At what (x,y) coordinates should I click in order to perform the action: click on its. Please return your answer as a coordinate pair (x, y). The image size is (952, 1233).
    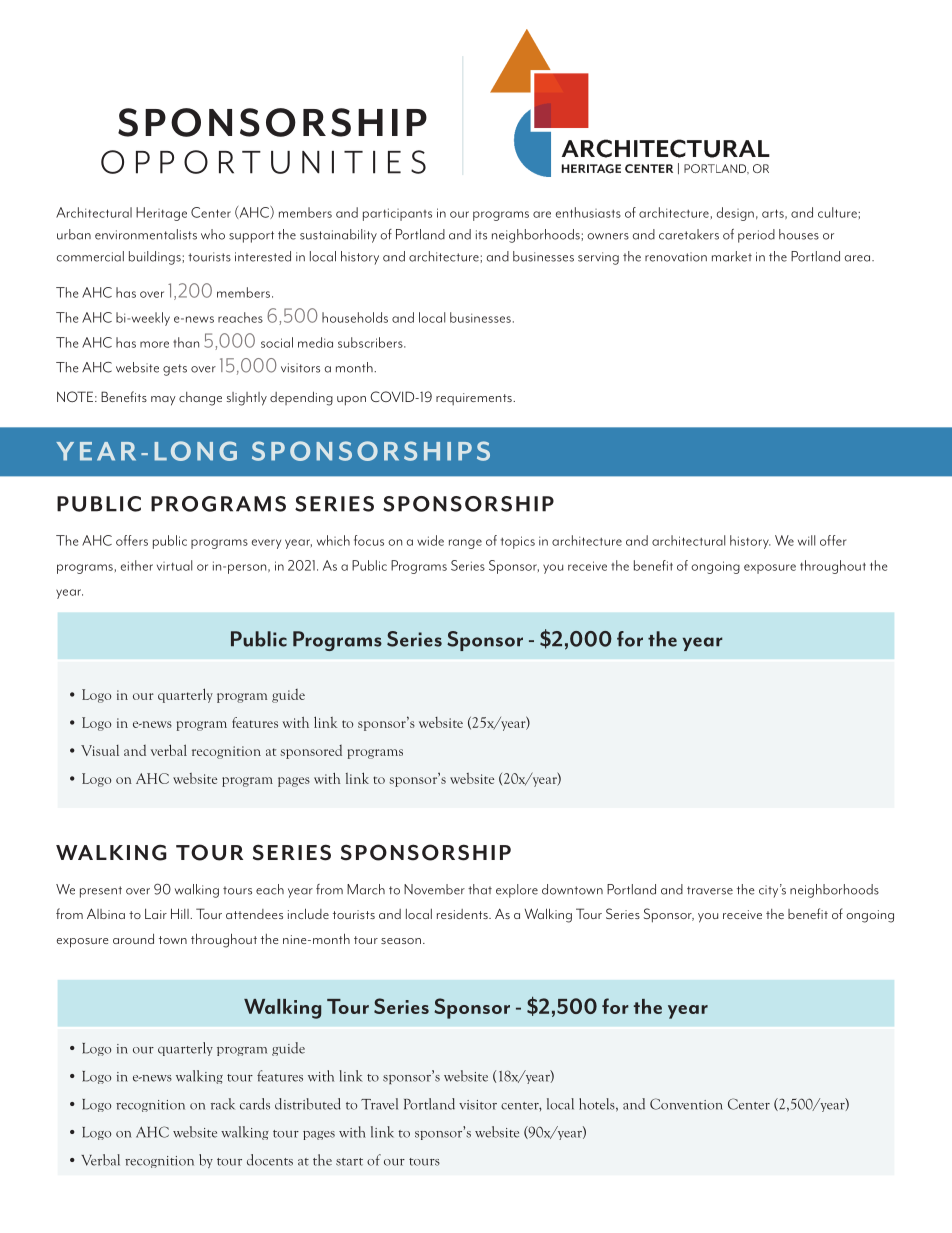
    Looking at the image, I should click on (481, 235).
